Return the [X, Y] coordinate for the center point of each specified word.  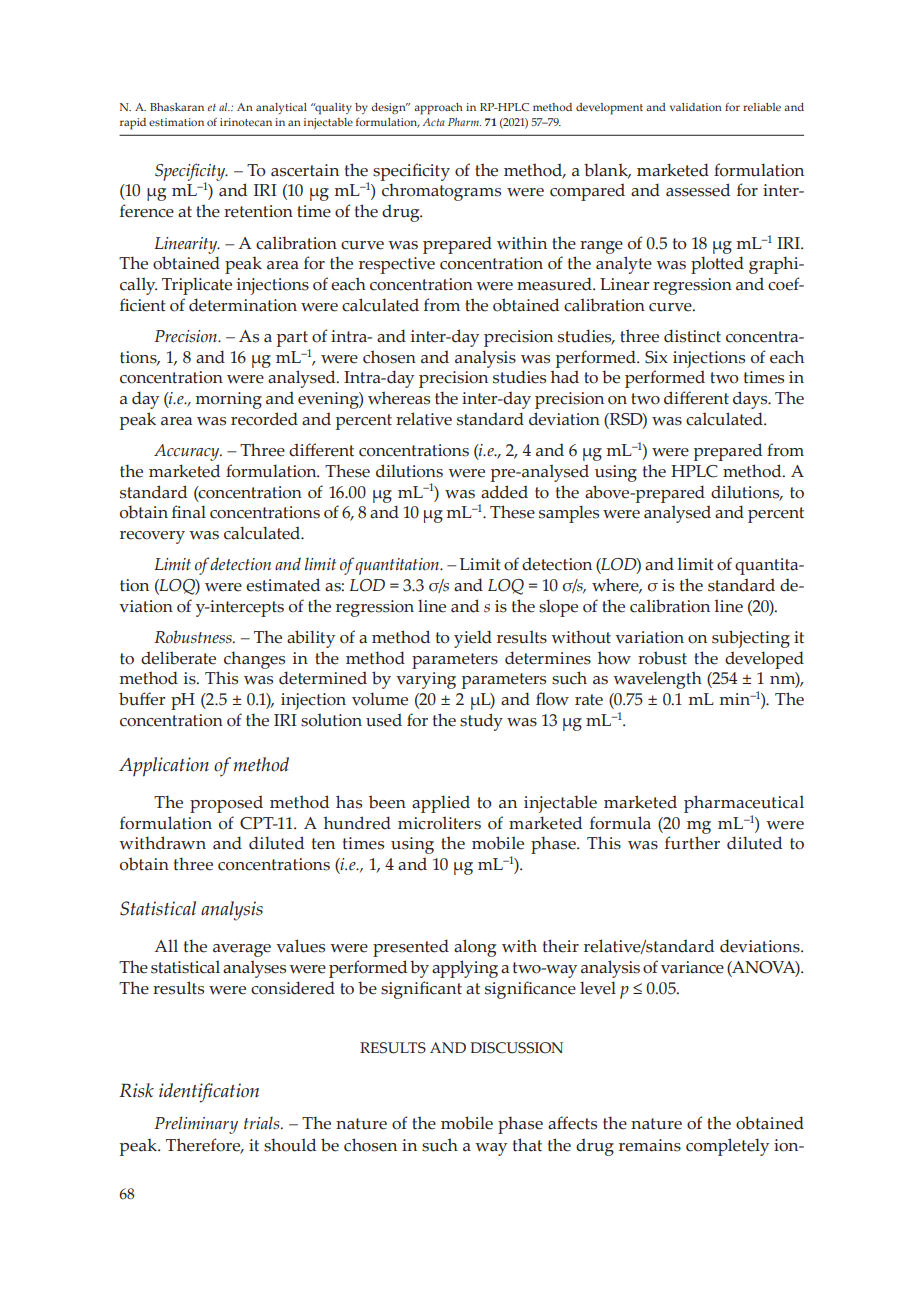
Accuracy [188, 452]
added [504, 492]
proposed [226, 804]
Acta [434, 122]
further [692, 843]
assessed [698, 190]
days [751, 400]
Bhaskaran [177, 107]
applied [441, 804]
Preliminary [196, 1125]
